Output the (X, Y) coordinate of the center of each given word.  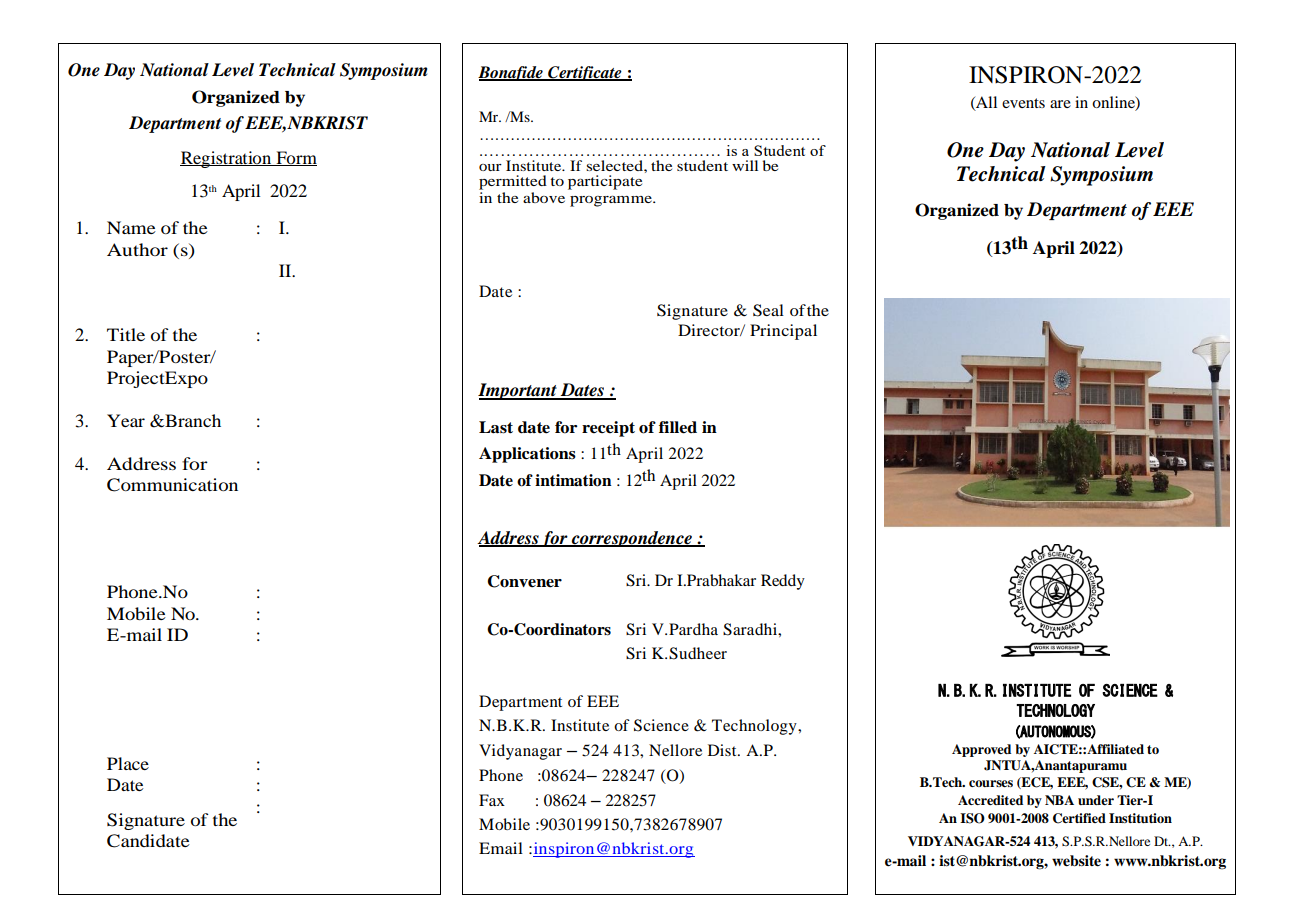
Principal (783, 332)
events (1023, 103)
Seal (768, 310)
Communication (172, 485)
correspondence (632, 539)
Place (128, 763)
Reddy (783, 582)
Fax (492, 800)
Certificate (585, 73)
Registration (227, 159)
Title (126, 334)
